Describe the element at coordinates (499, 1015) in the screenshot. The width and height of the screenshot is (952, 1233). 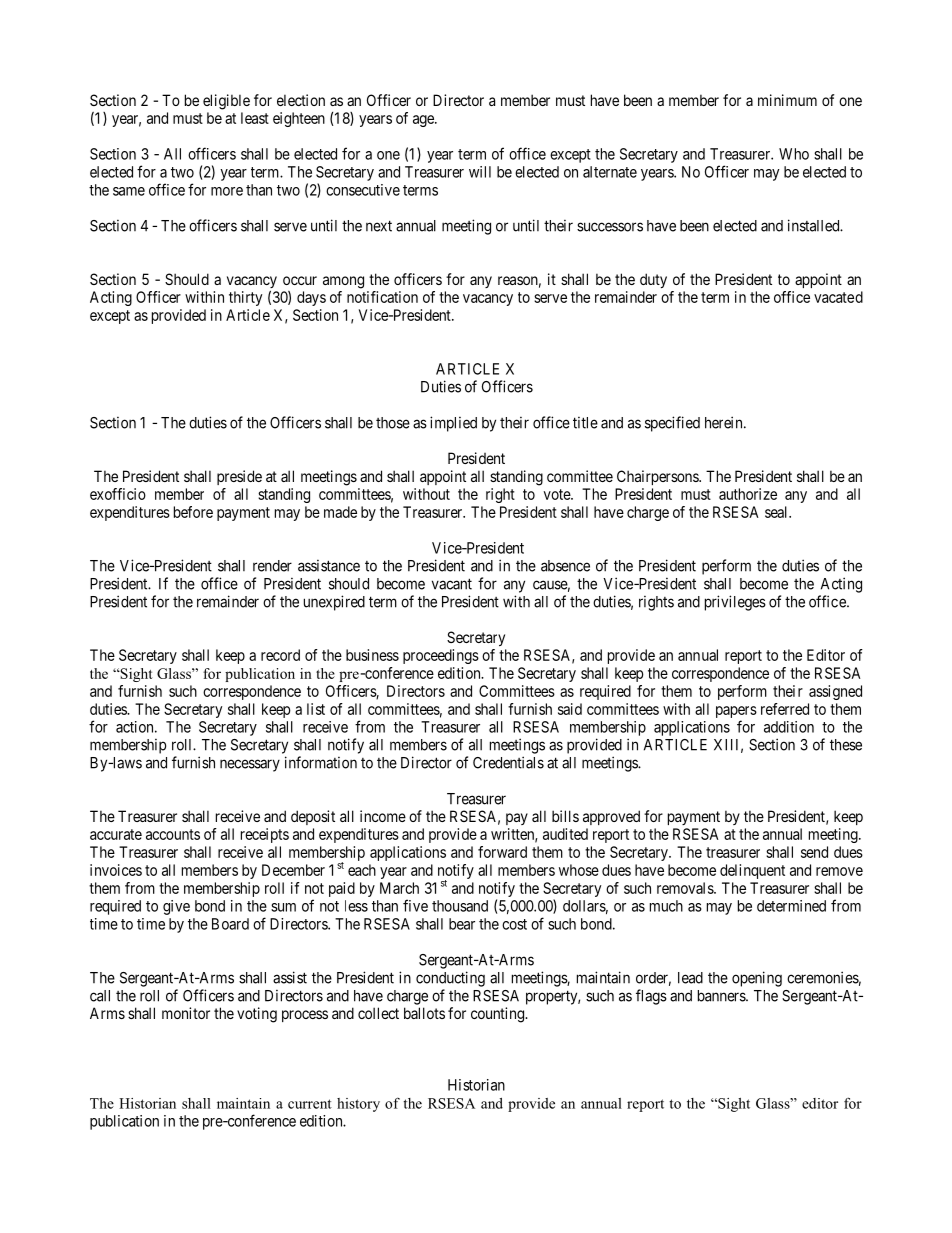
I see `counting` at that location.
